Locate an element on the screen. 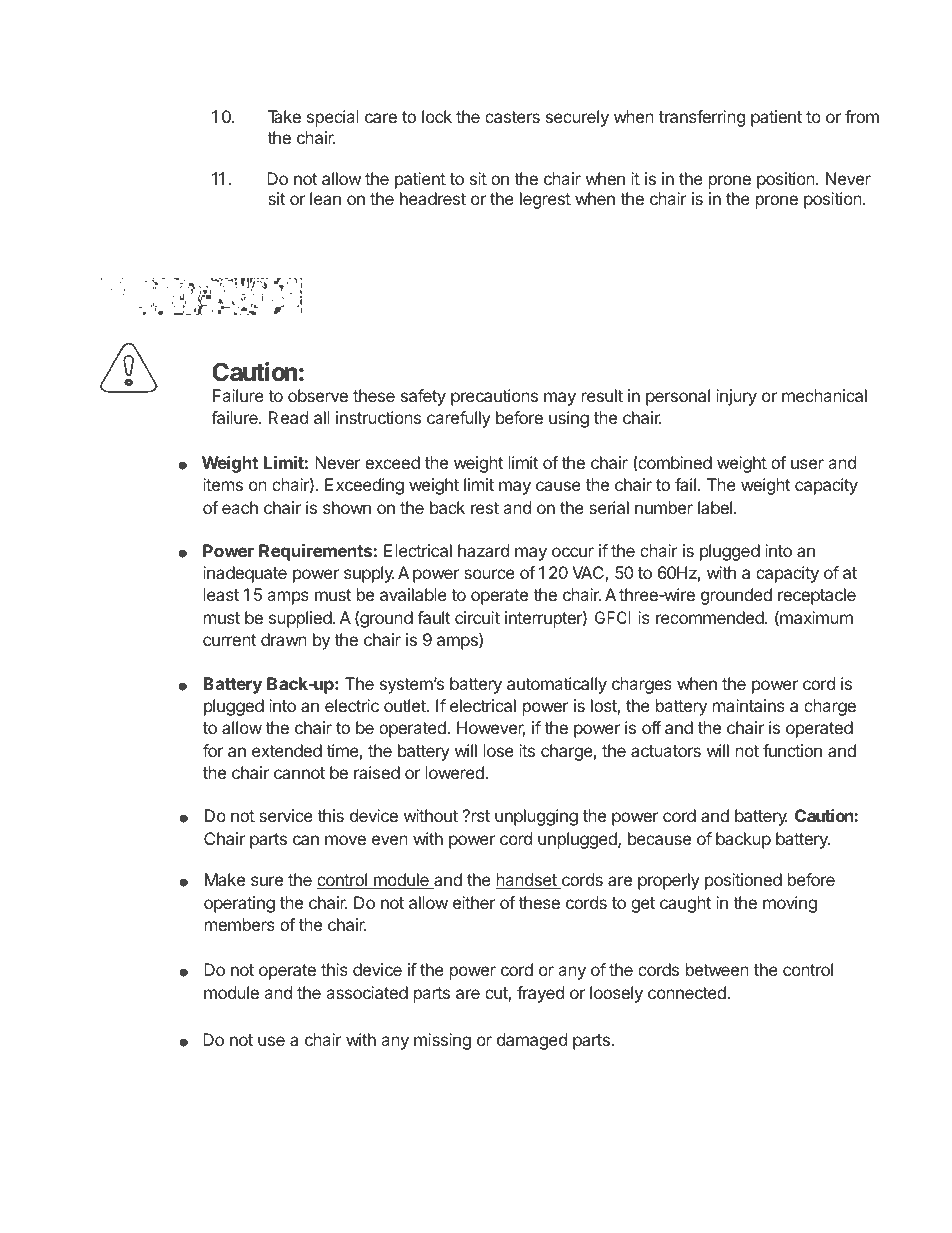 The height and width of the screenshot is (1233, 952). user is located at coordinates (807, 464).
